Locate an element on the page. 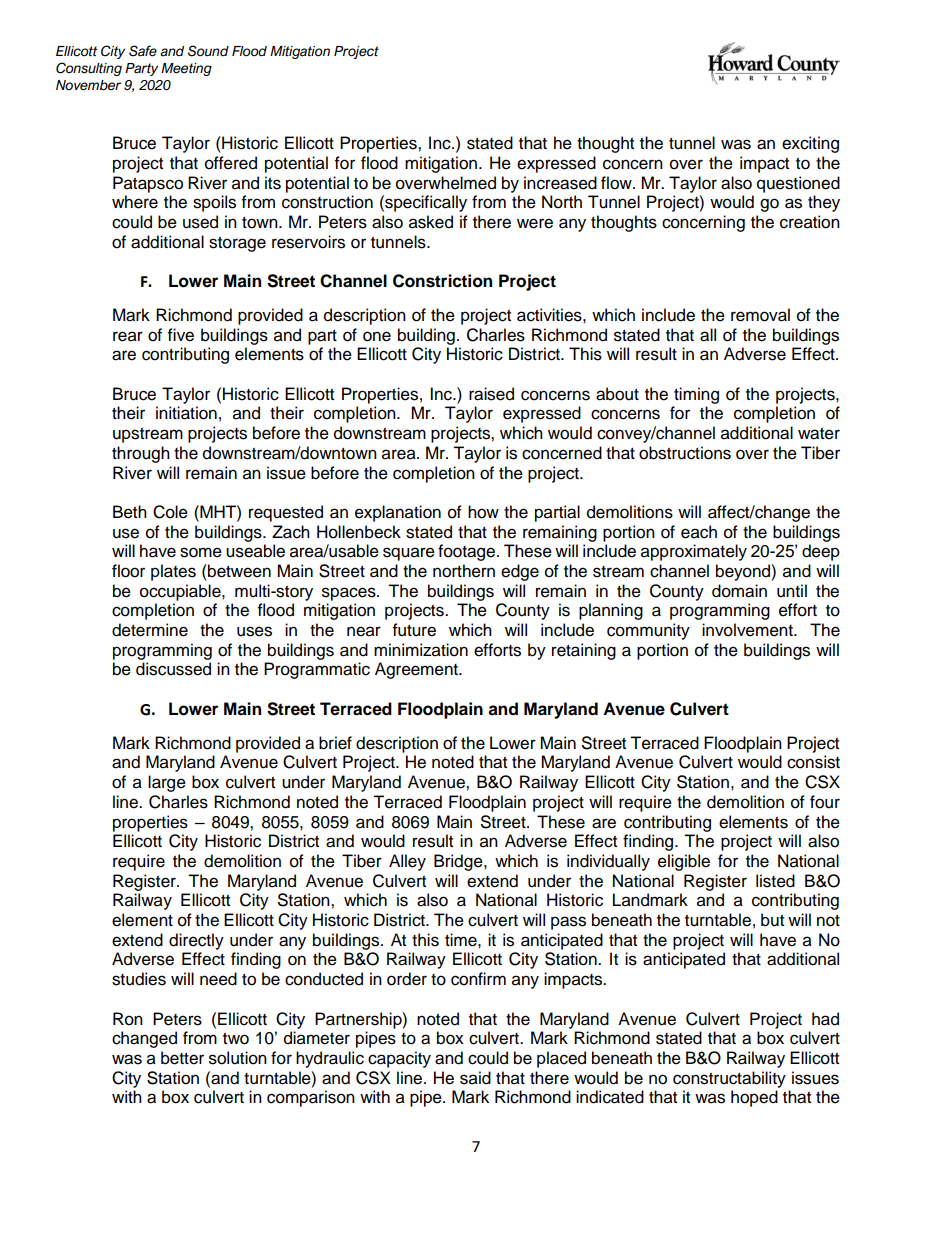 The width and height of the page is (952, 1233). better is located at coordinates (182, 1058).
